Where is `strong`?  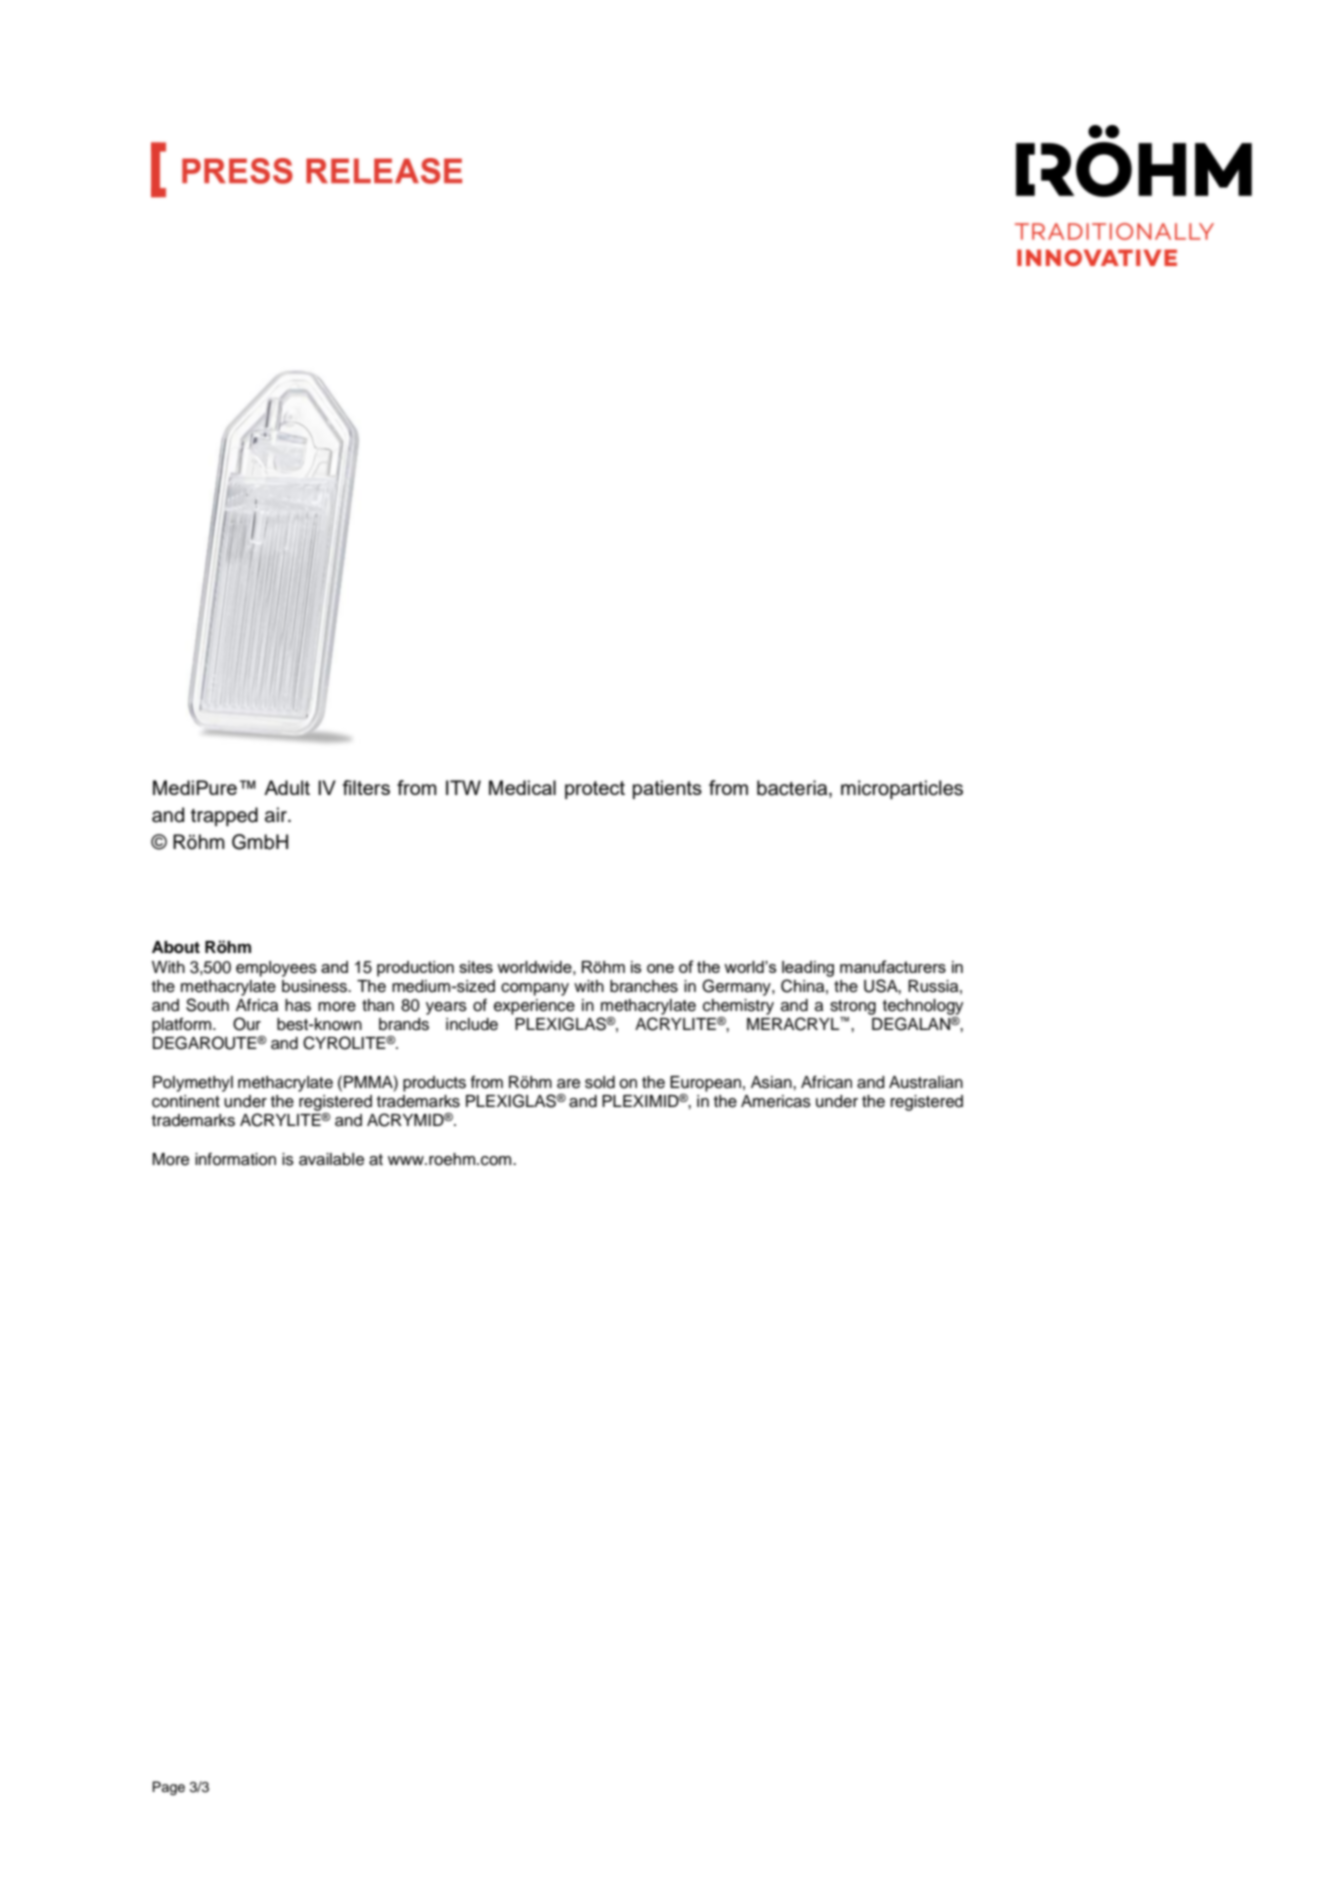 strong is located at coordinates (853, 1007).
